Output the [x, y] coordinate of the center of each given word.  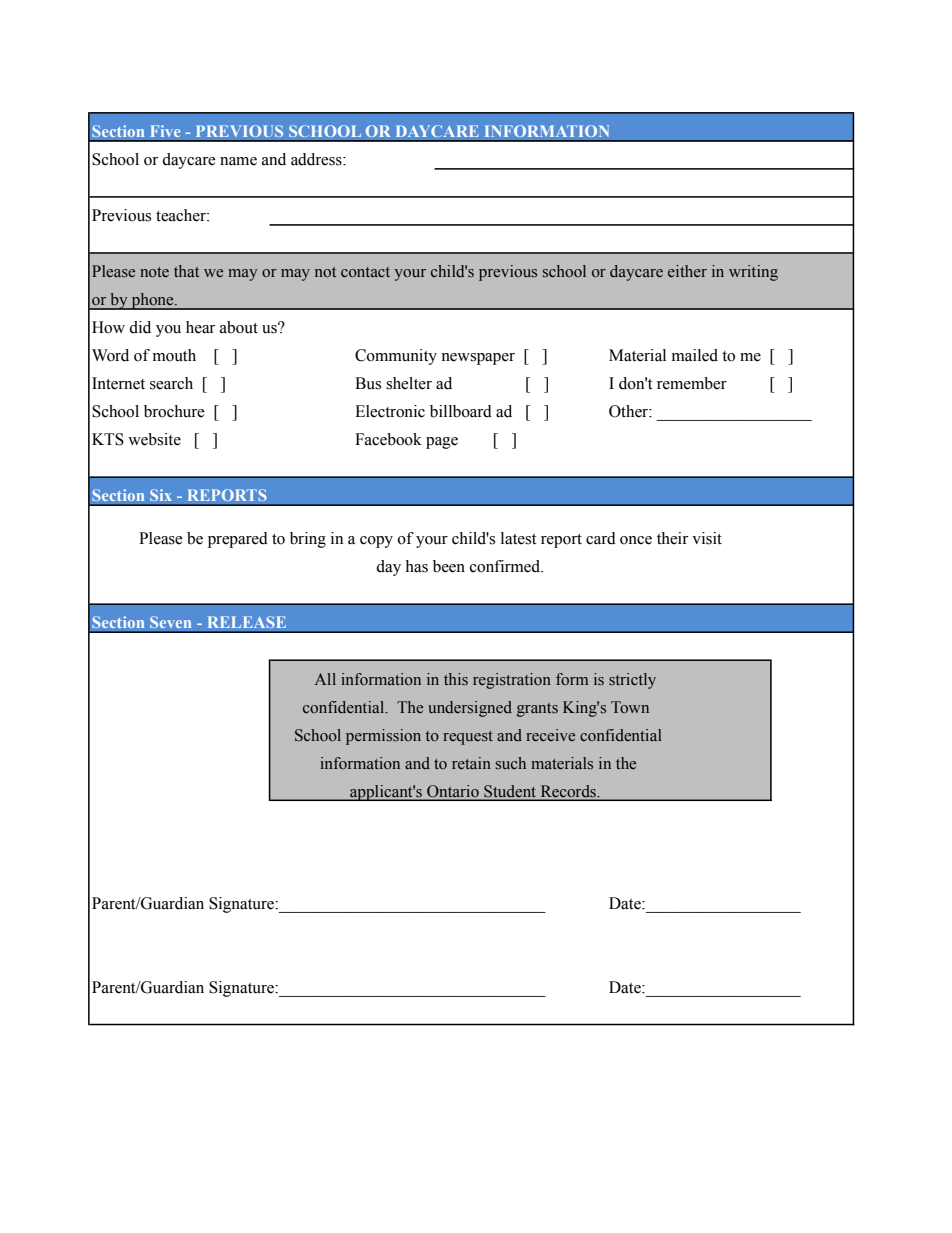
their [672, 538]
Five [165, 131]
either [687, 271]
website [154, 439]
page [442, 443]
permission [383, 737]
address [317, 159]
